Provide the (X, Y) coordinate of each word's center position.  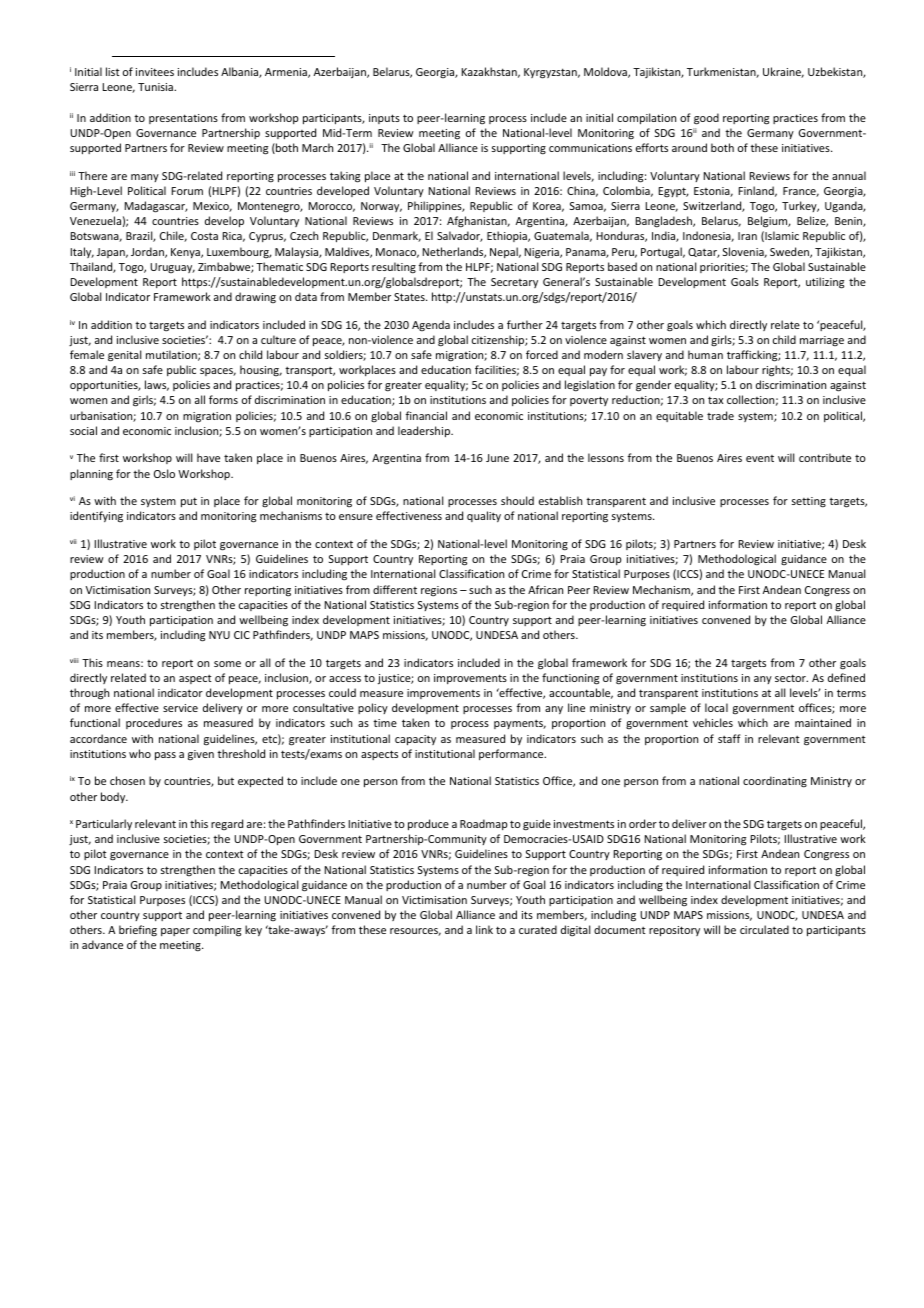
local (716, 707)
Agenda (431, 325)
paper (175, 932)
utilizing (825, 283)
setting (809, 502)
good (706, 119)
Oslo (164, 473)
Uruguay (172, 268)
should (517, 500)
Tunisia (156, 87)
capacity (415, 740)
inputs (384, 119)
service (180, 708)
